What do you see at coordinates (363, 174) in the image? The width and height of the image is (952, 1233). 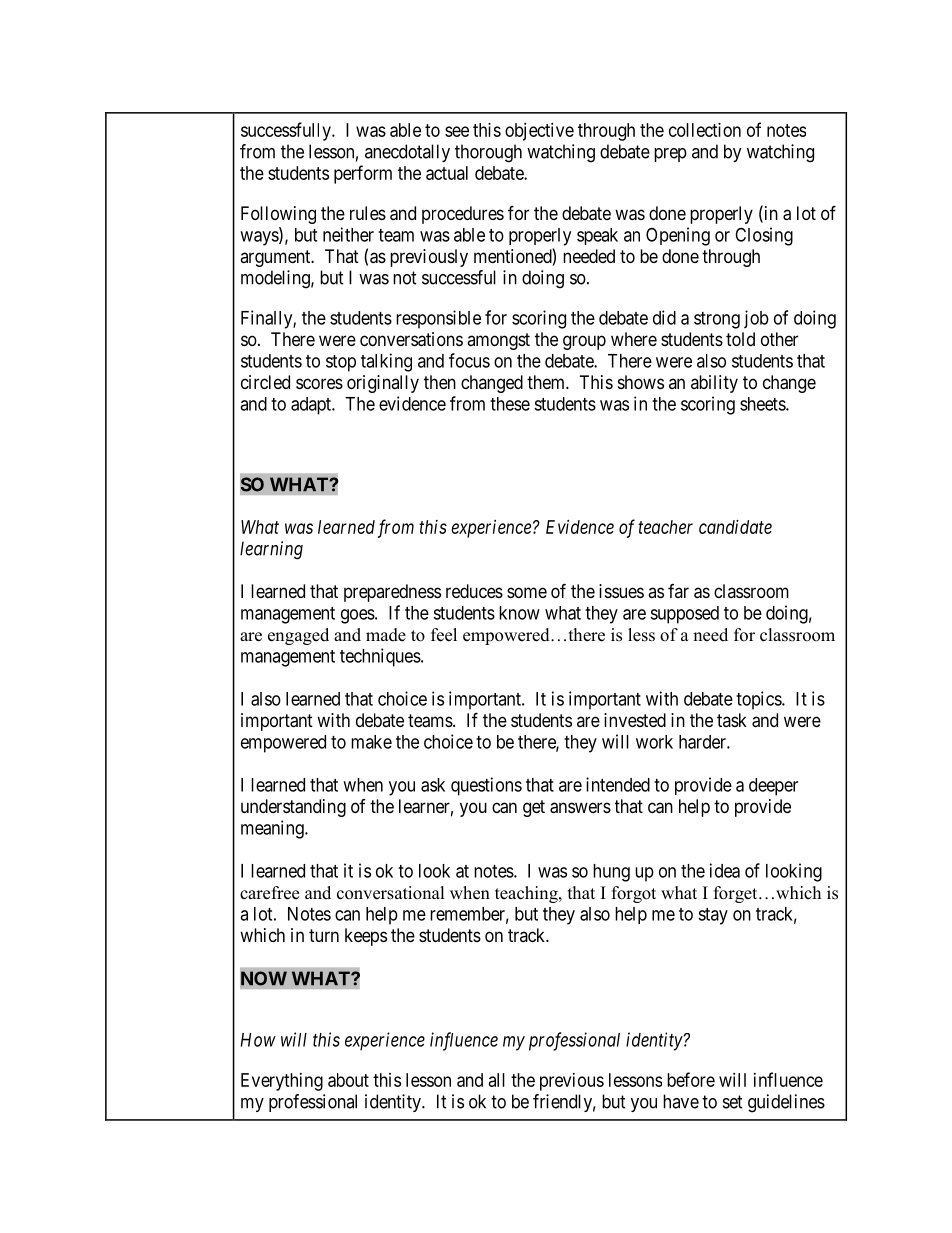 I see `perform` at bounding box center [363, 174].
